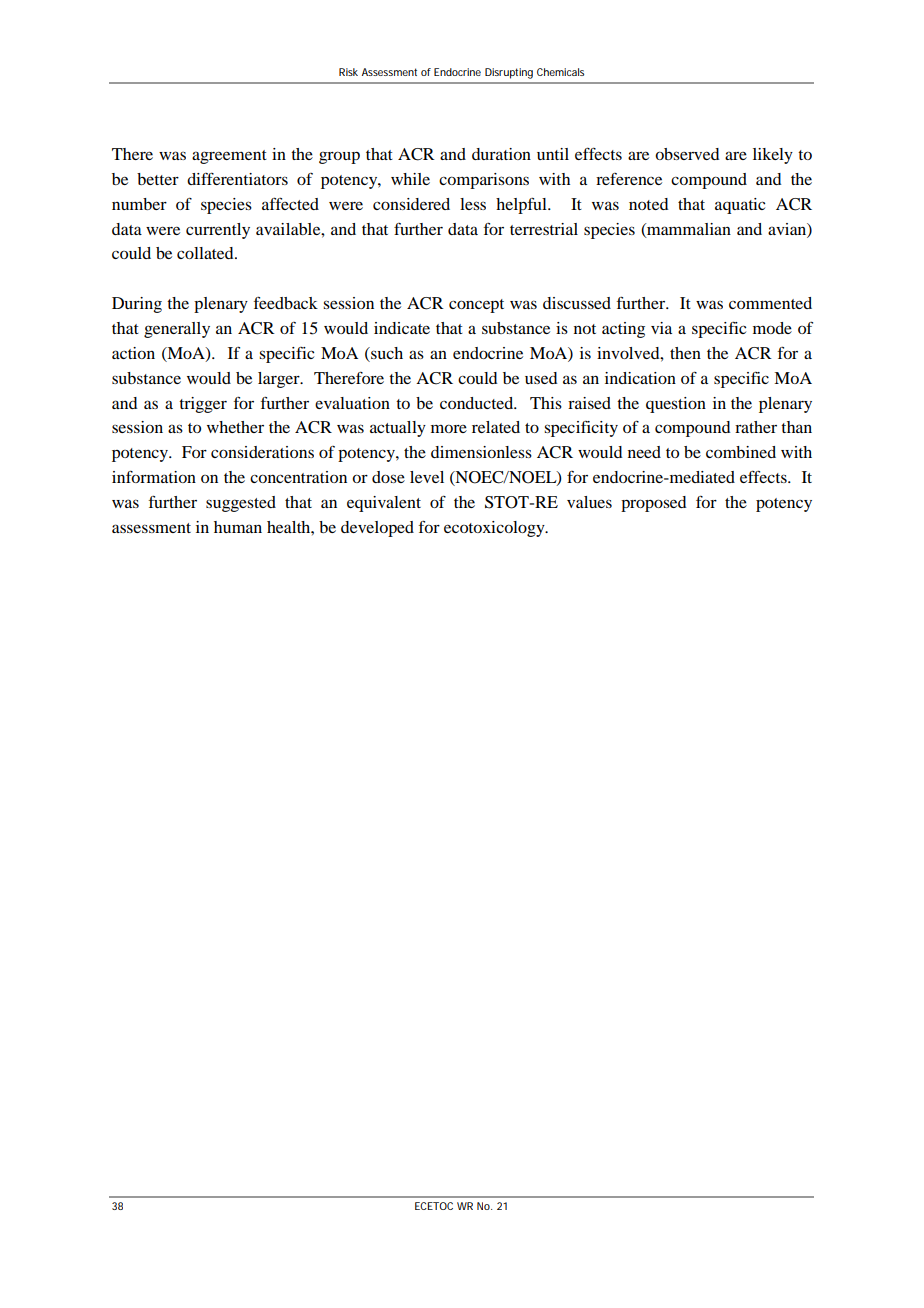 This screenshot has width=924, height=1308. What do you see at coordinates (476, 306) in the screenshot?
I see `concept` at bounding box center [476, 306].
